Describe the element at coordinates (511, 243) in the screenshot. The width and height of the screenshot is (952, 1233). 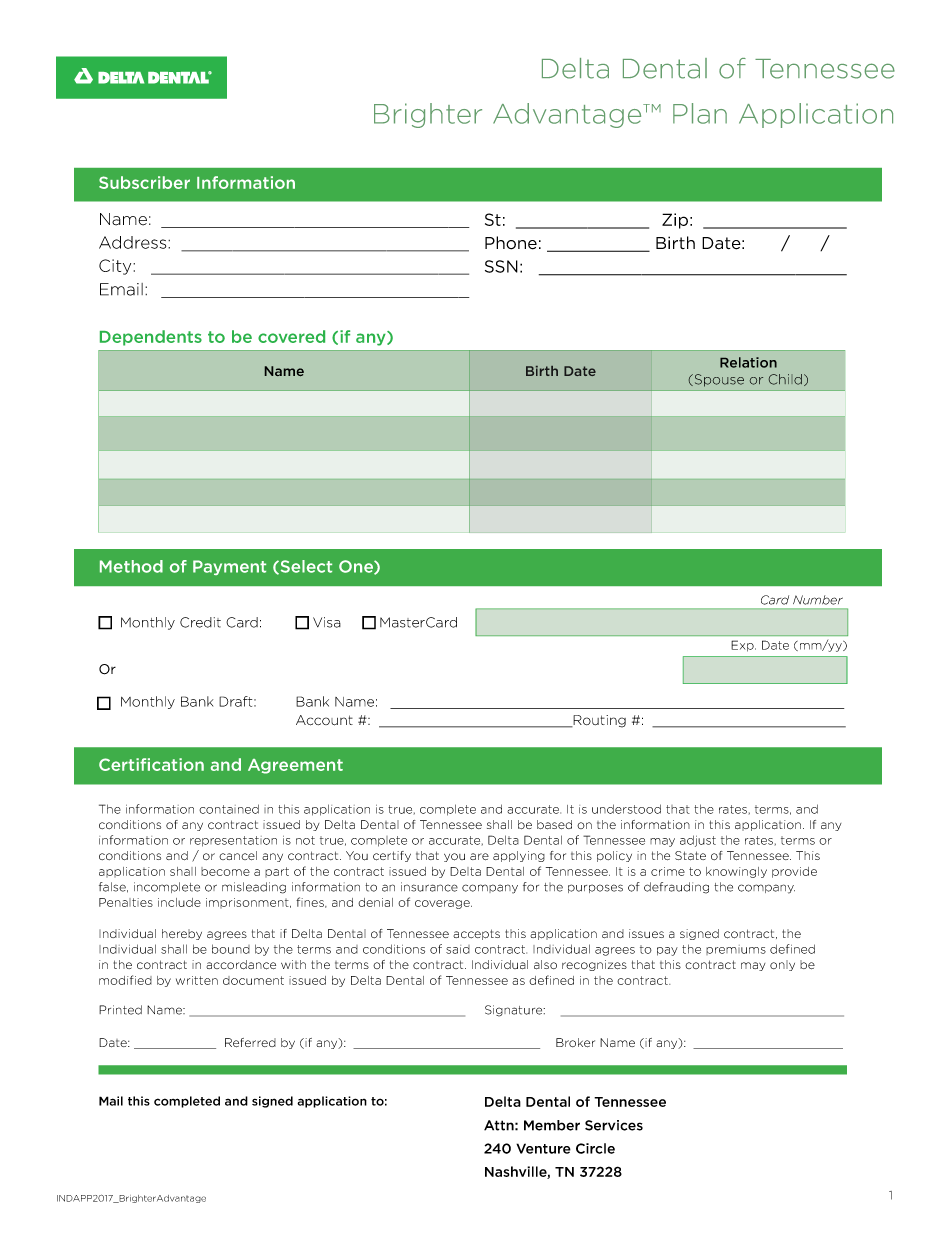
I see `Phone` at that location.
